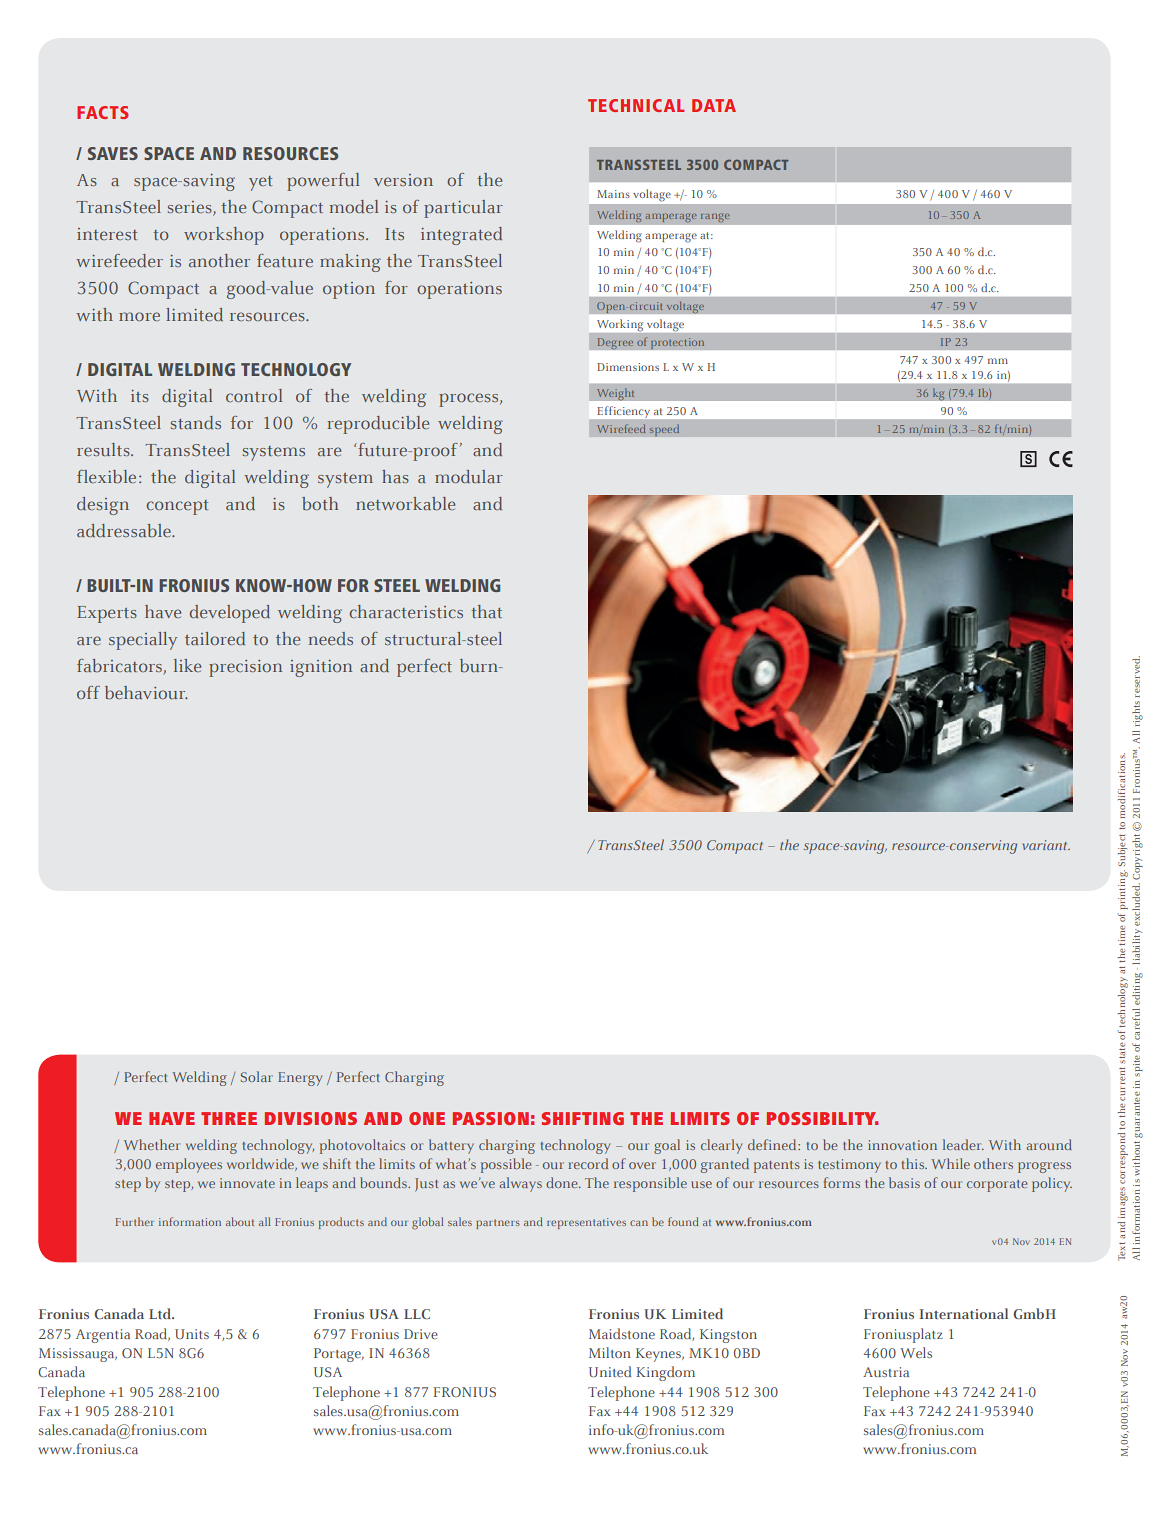 This screenshot has width=1149, height=1531. Describe the element at coordinates (636, 105) in the screenshot. I see `Technical` at that location.
